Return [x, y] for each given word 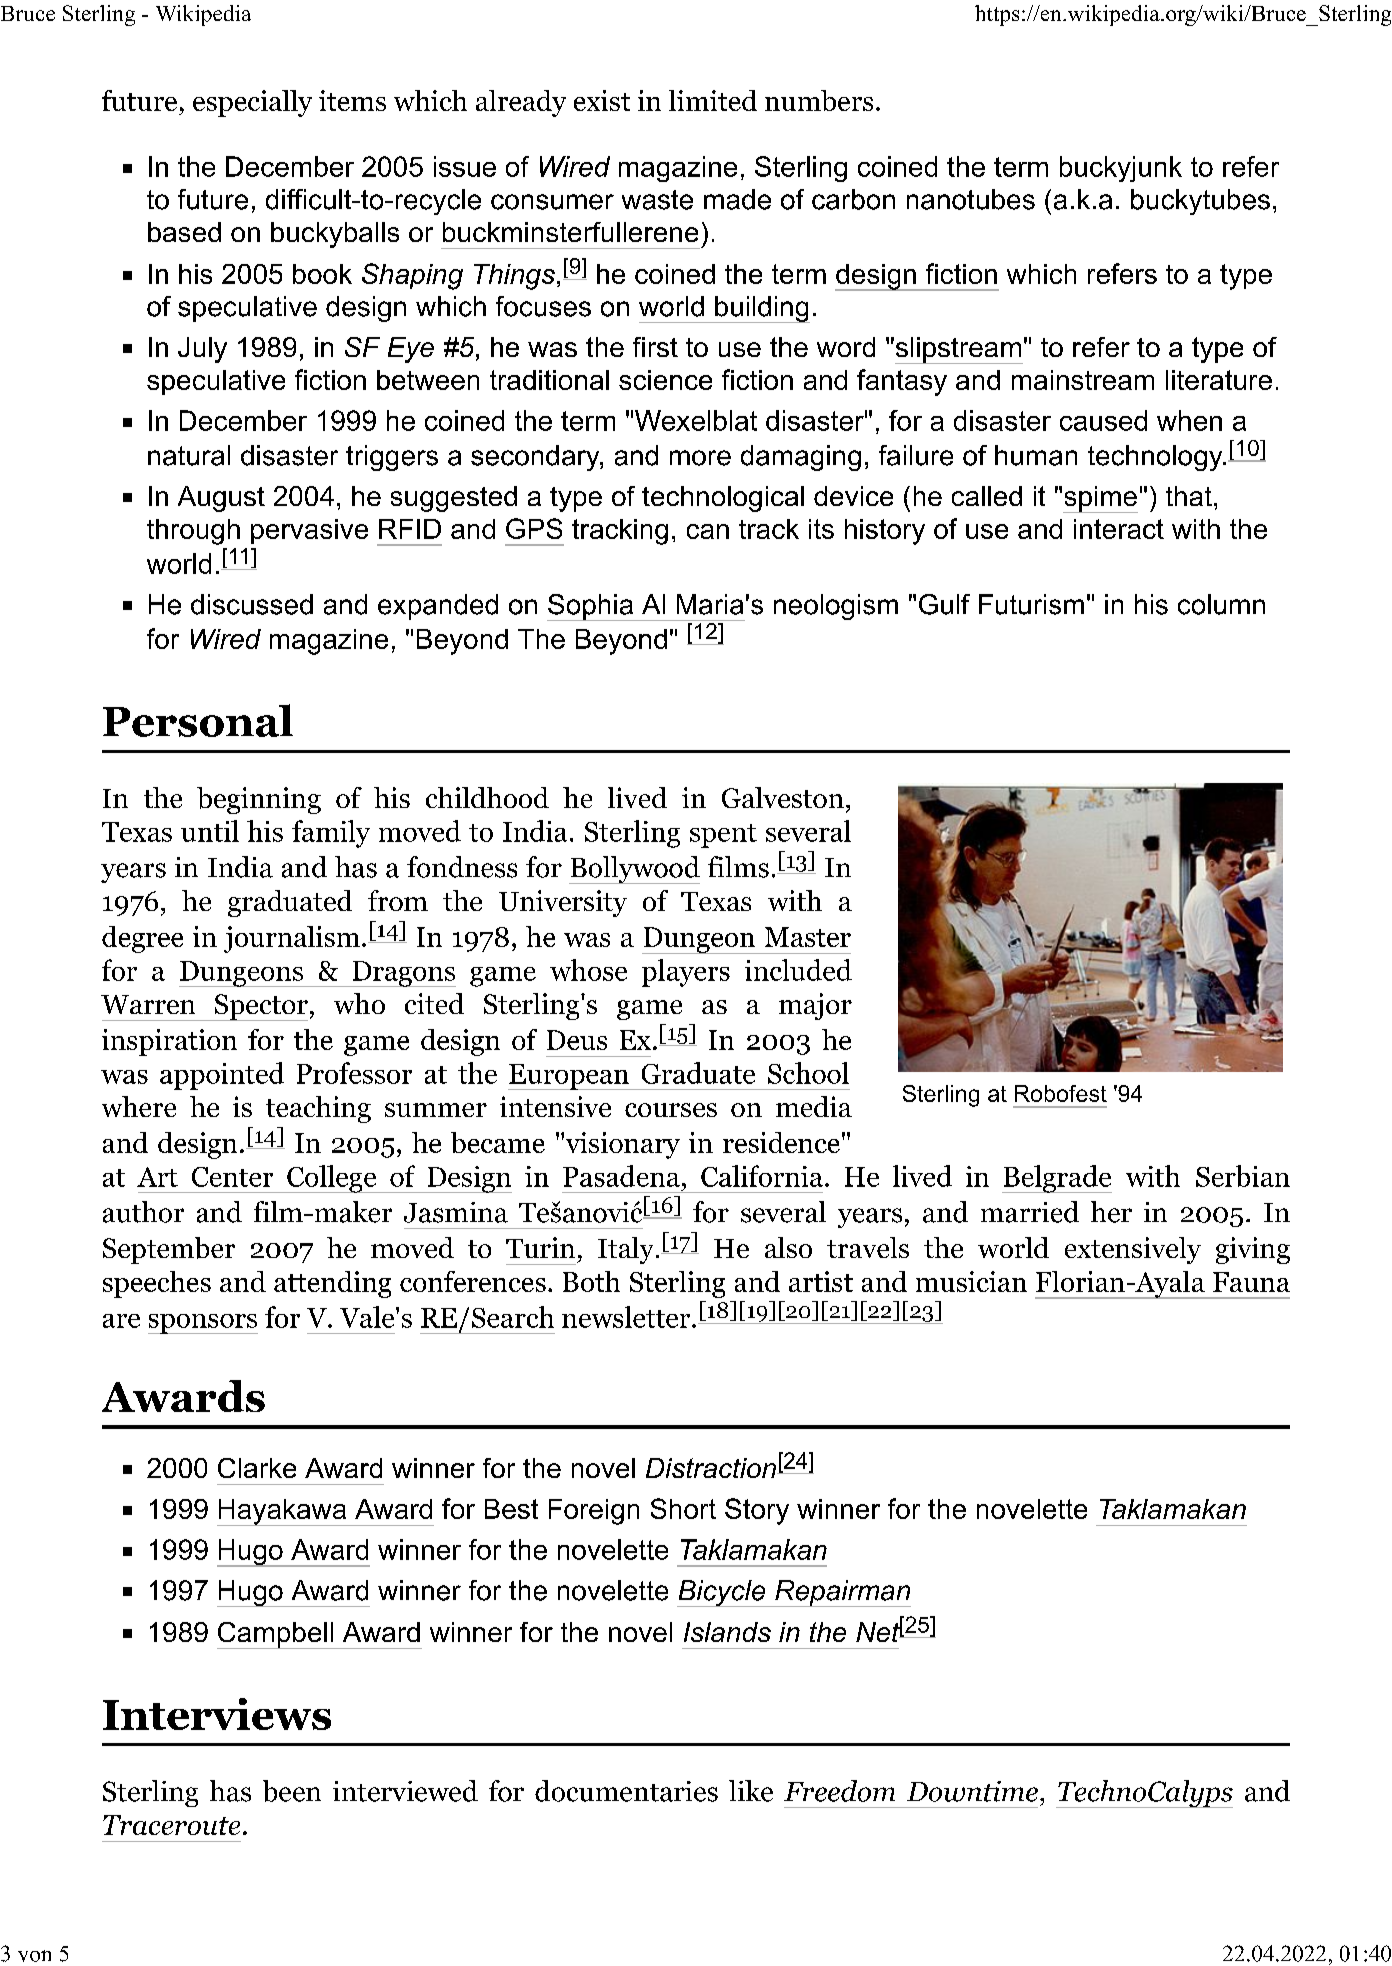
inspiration [169, 1042]
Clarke [257, 1468]
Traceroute [171, 1825]
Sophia [591, 607]
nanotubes [971, 199]
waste [657, 200]
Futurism [1031, 604]
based [184, 232]
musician [971, 1281]
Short [683, 1508]
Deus [577, 1040]
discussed [252, 604]
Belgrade [1057, 1179]
